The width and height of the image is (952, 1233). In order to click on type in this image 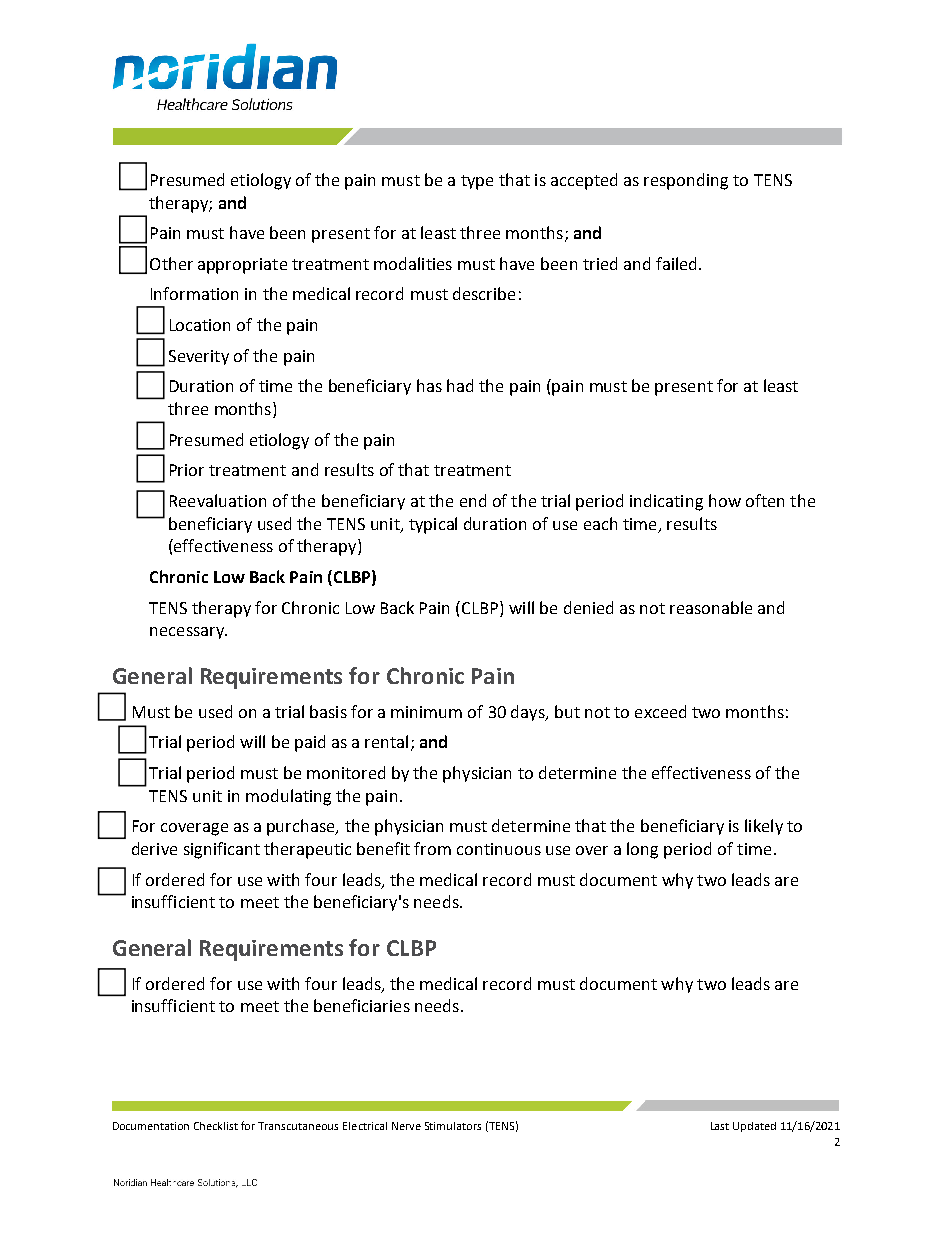, I will do `click(477, 182)`.
